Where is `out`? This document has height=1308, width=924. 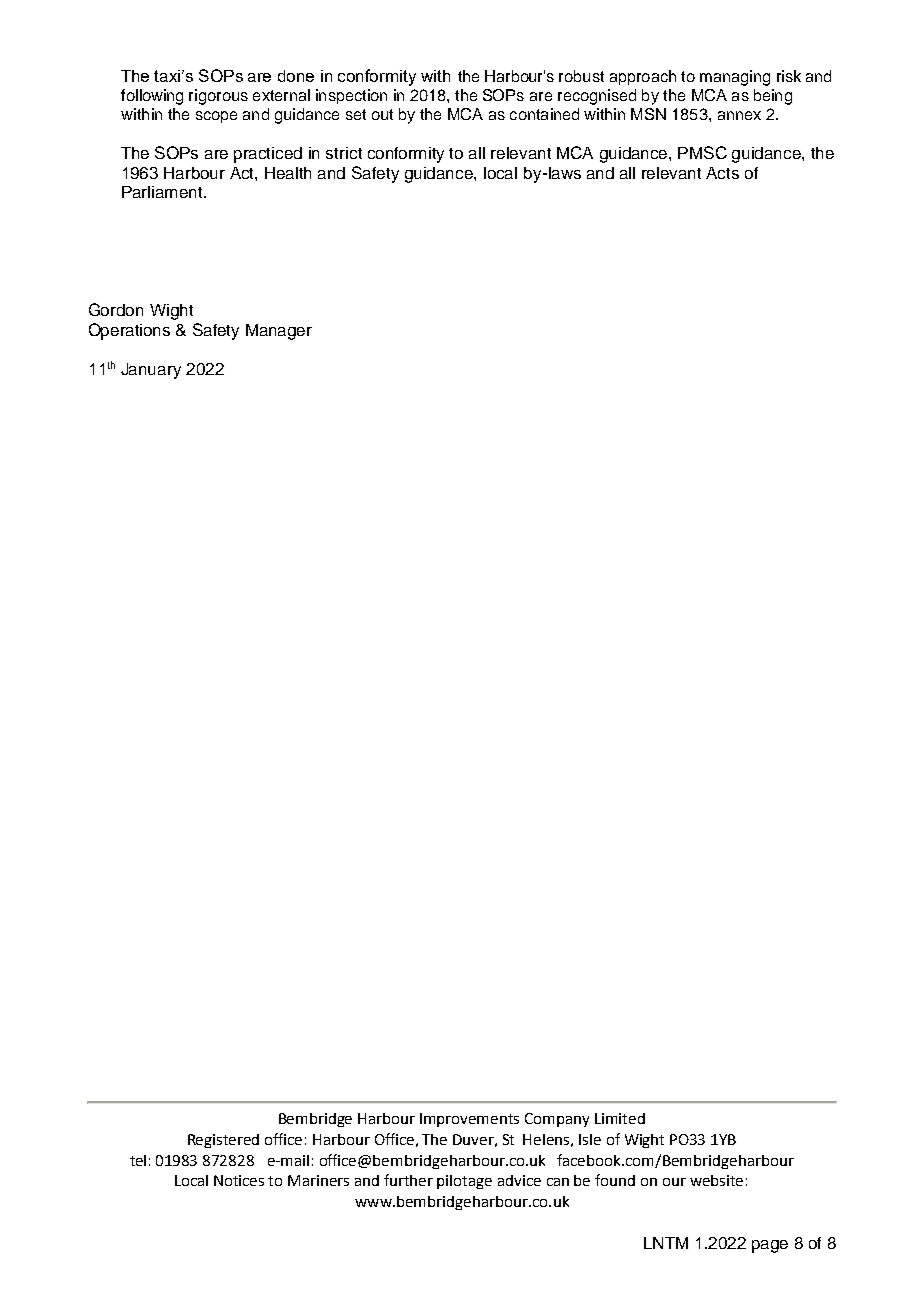 out is located at coordinates (382, 114).
